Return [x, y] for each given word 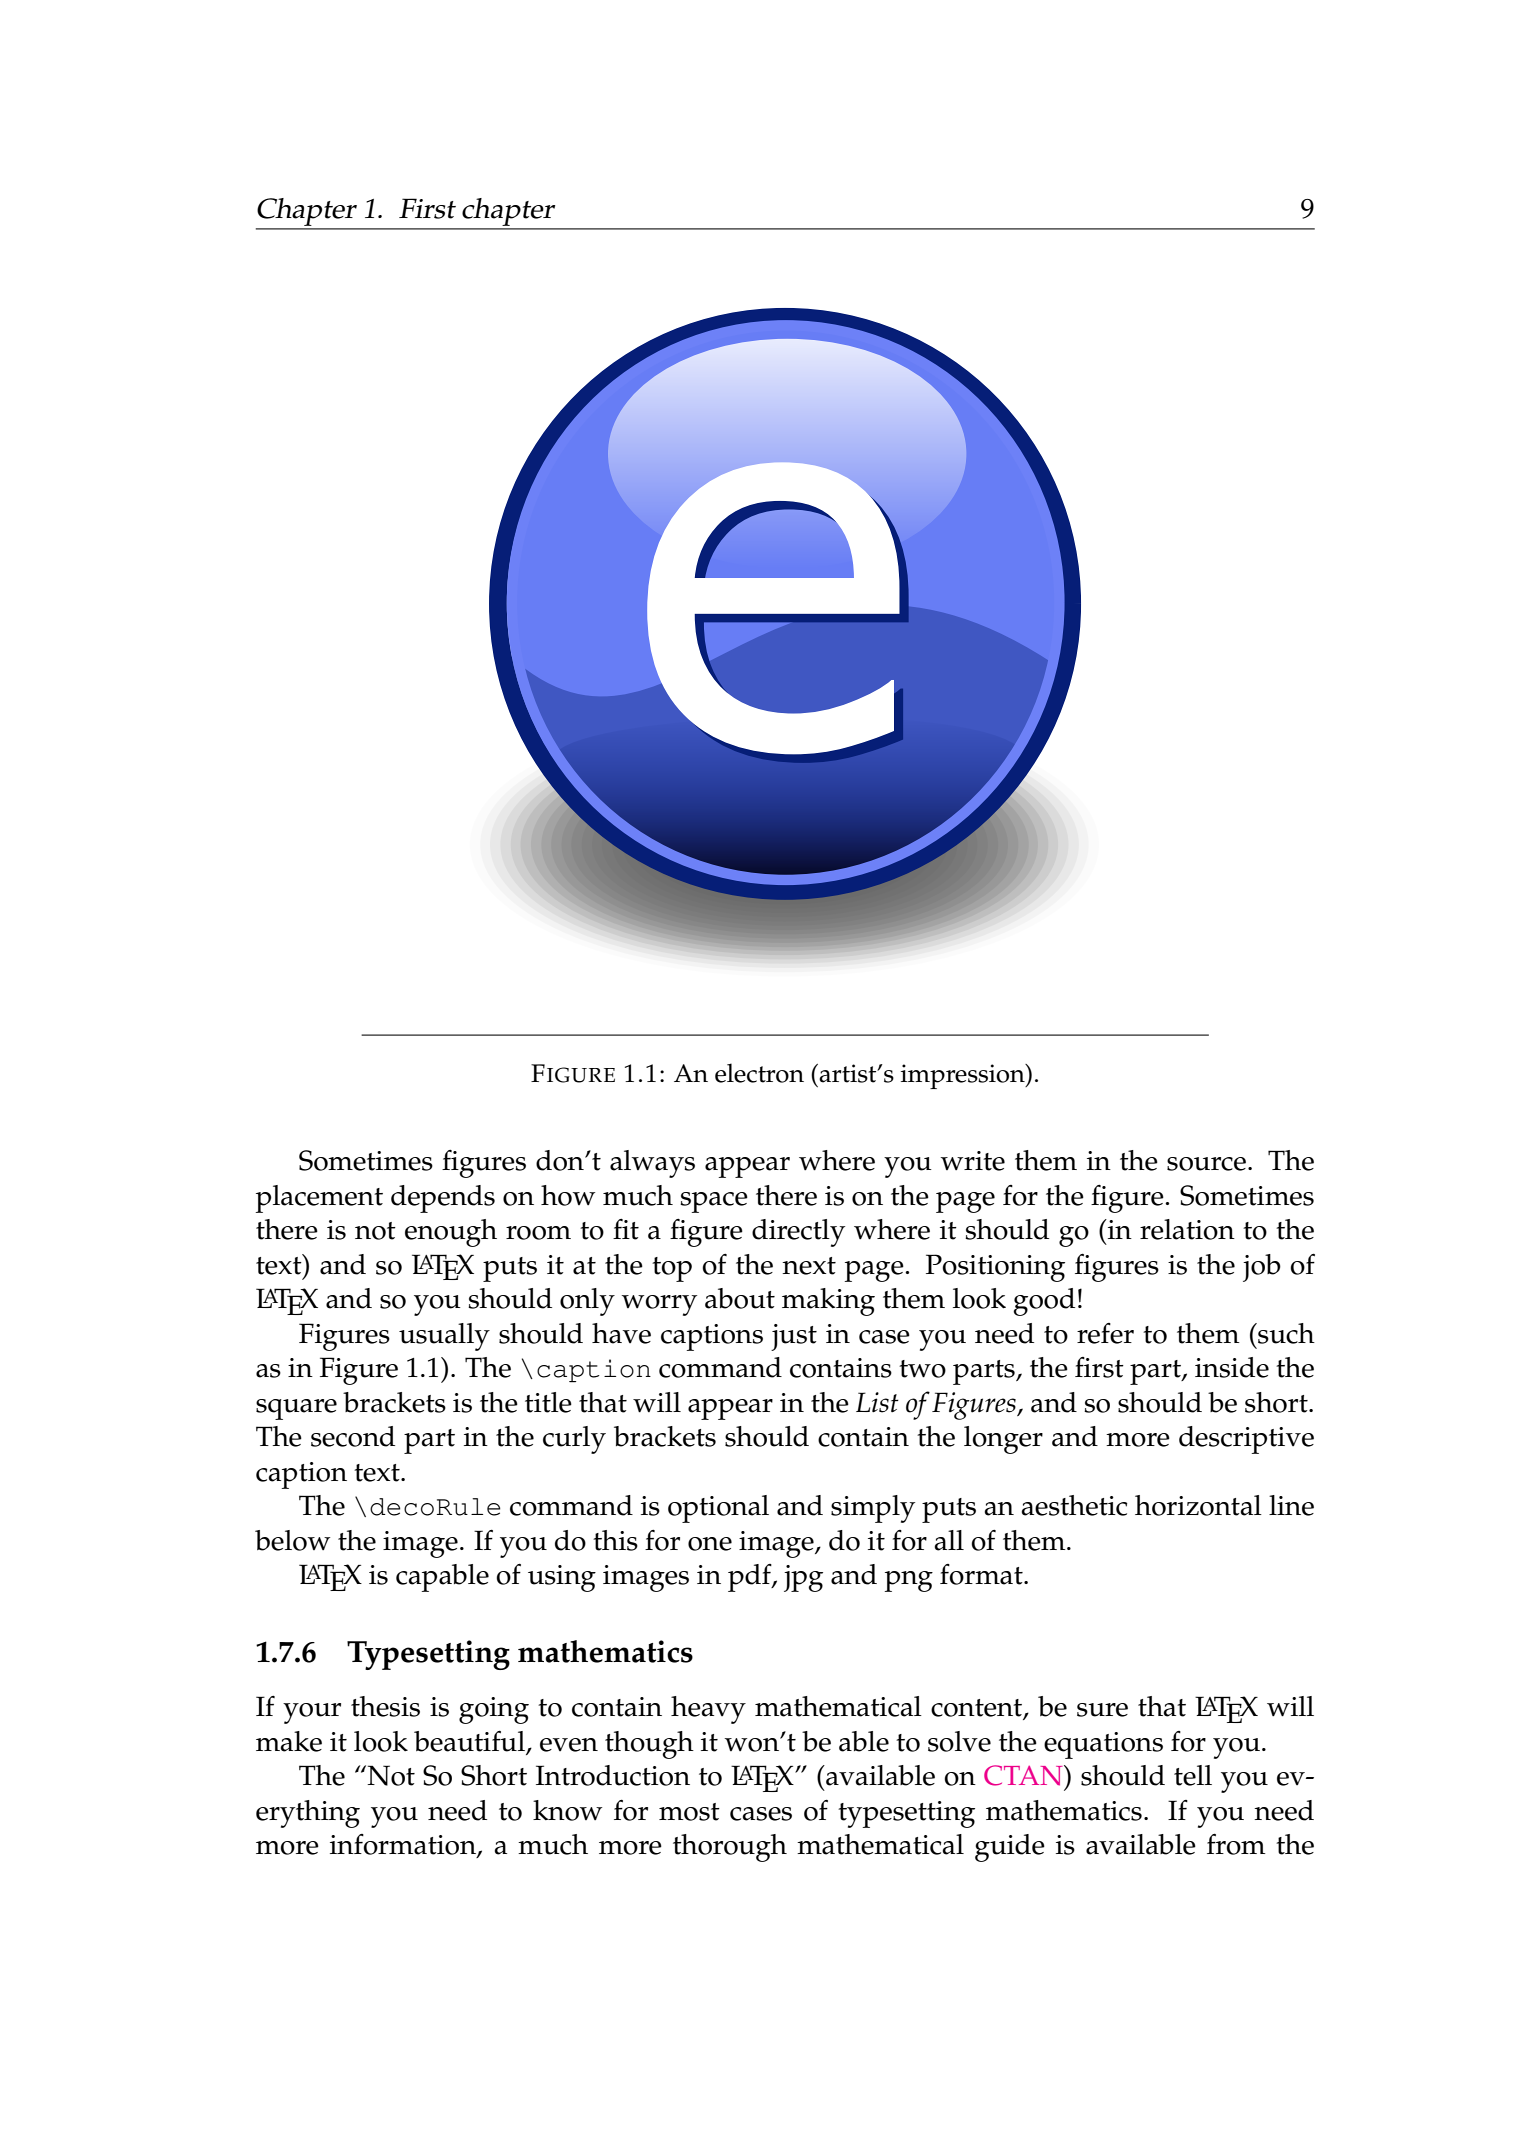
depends [443, 1199]
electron [759, 1073]
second [353, 1436]
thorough [730, 1848]
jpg [803, 1578]
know [567, 1810]
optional [718, 1509]
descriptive [1246, 1440]
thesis [385, 1706]
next [809, 1266]
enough [451, 1233]
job [1262, 1268]
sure [1102, 1710]
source [1206, 1164]
